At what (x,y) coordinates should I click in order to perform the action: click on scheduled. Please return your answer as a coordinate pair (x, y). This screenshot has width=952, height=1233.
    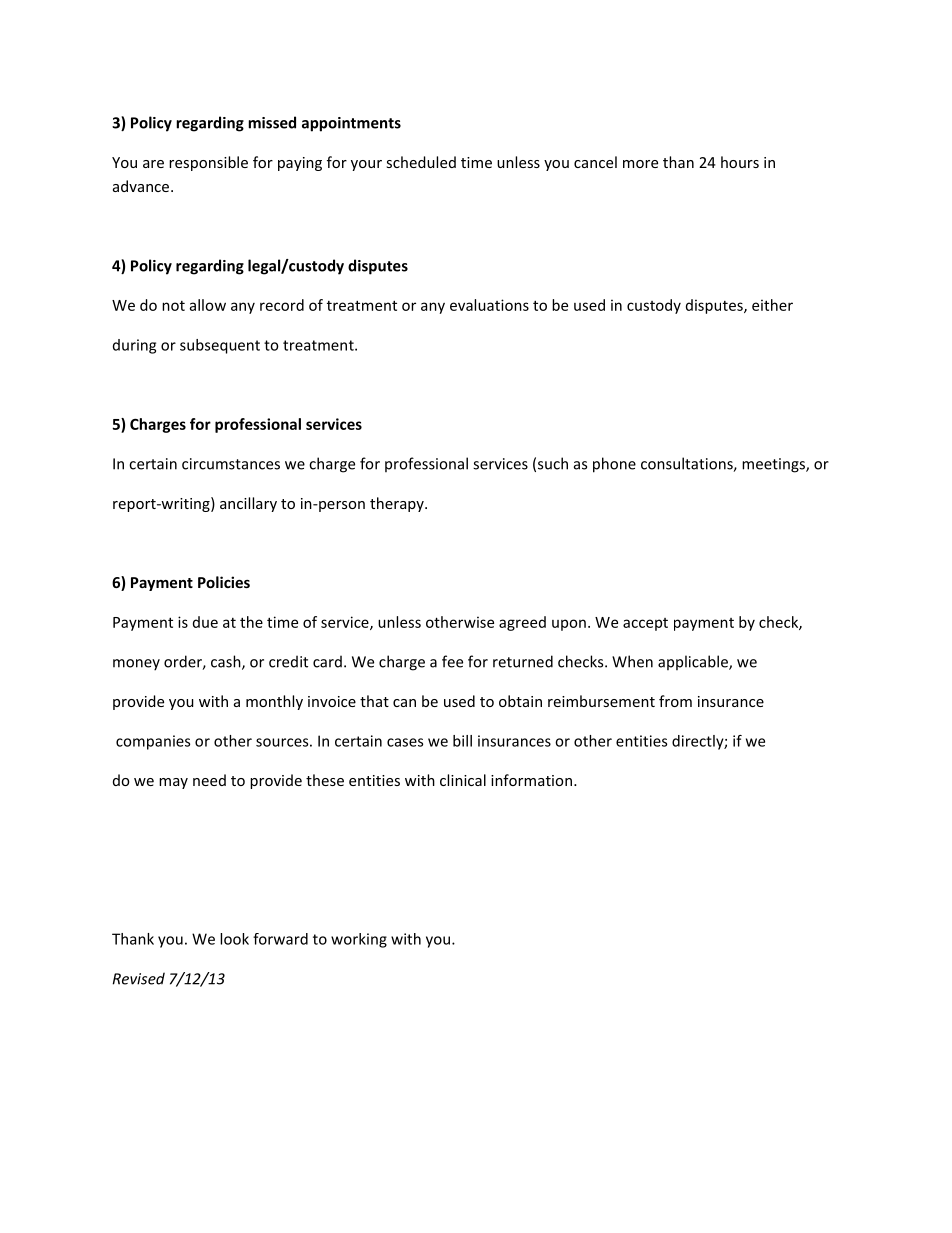
    Looking at the image, I should click on (421, 162).
